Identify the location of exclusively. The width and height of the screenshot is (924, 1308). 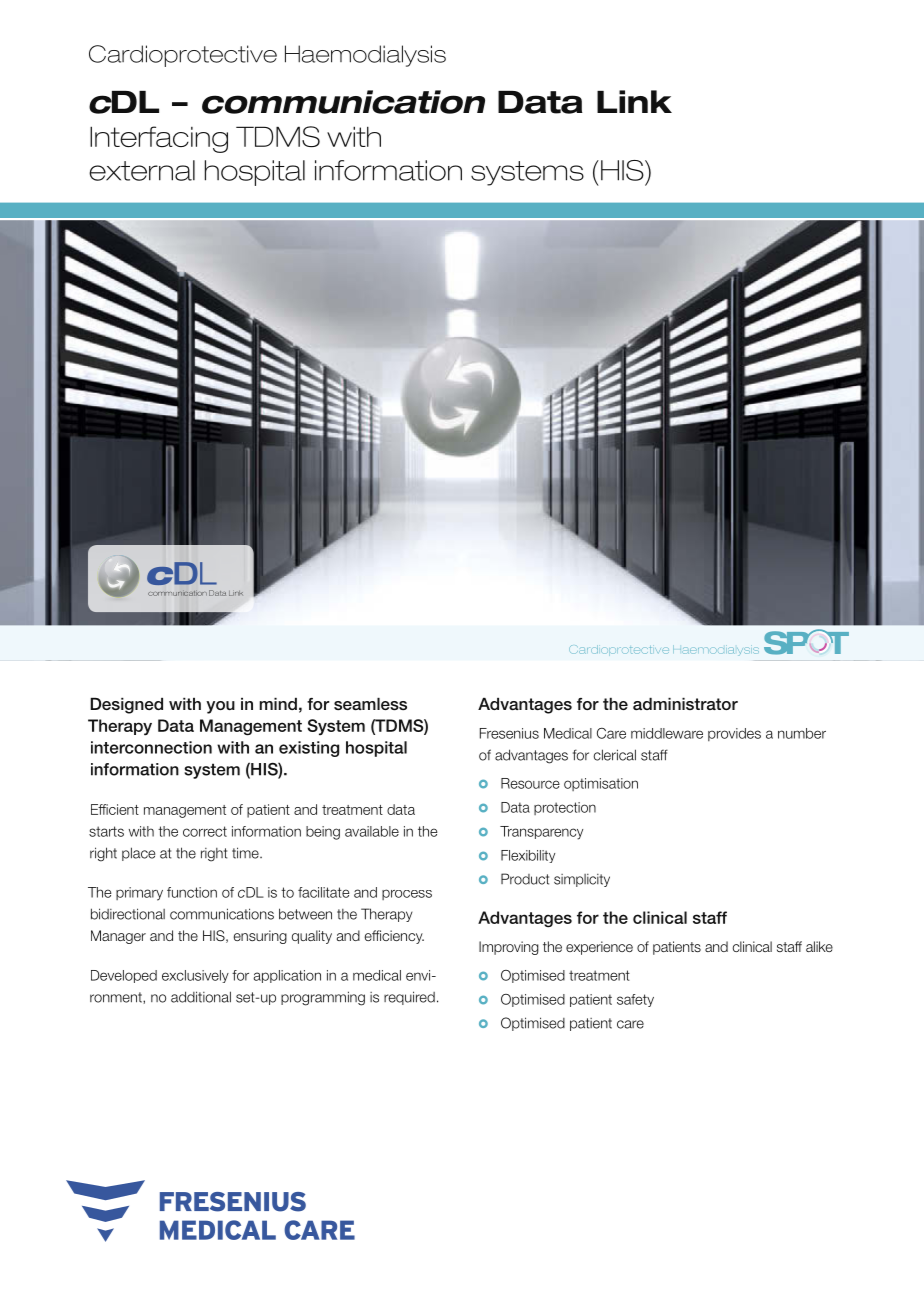
(195, 976).
